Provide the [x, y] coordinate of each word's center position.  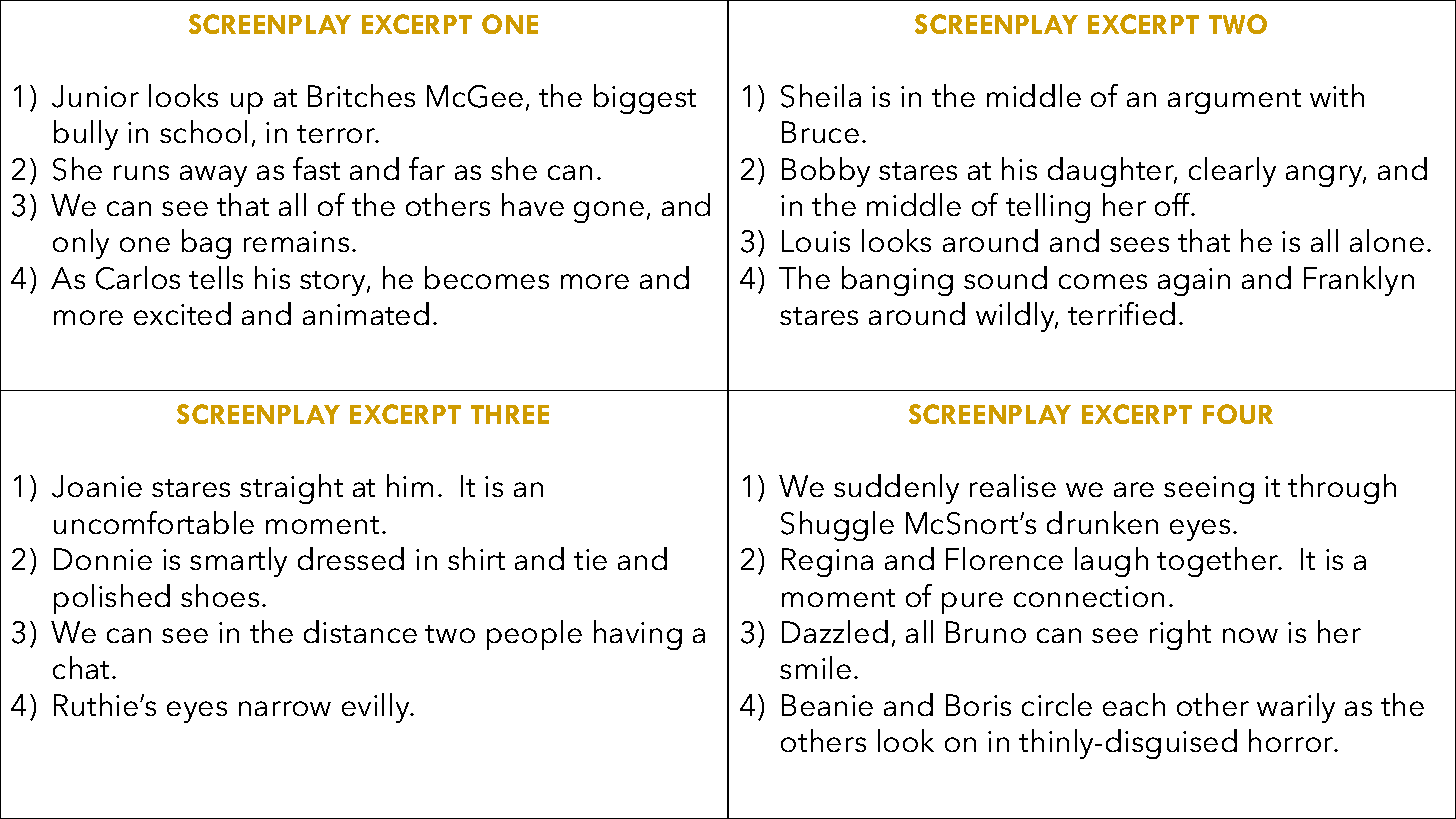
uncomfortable [154, 522]
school [203, 131]
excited [182, 313]
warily [1296, 708]
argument [1234, 101]
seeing [1209, 490]
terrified [1121, 313]
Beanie [827, 705]
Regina [827, 562]
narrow [285, 708]
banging [897, 281]
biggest [645, 99]
